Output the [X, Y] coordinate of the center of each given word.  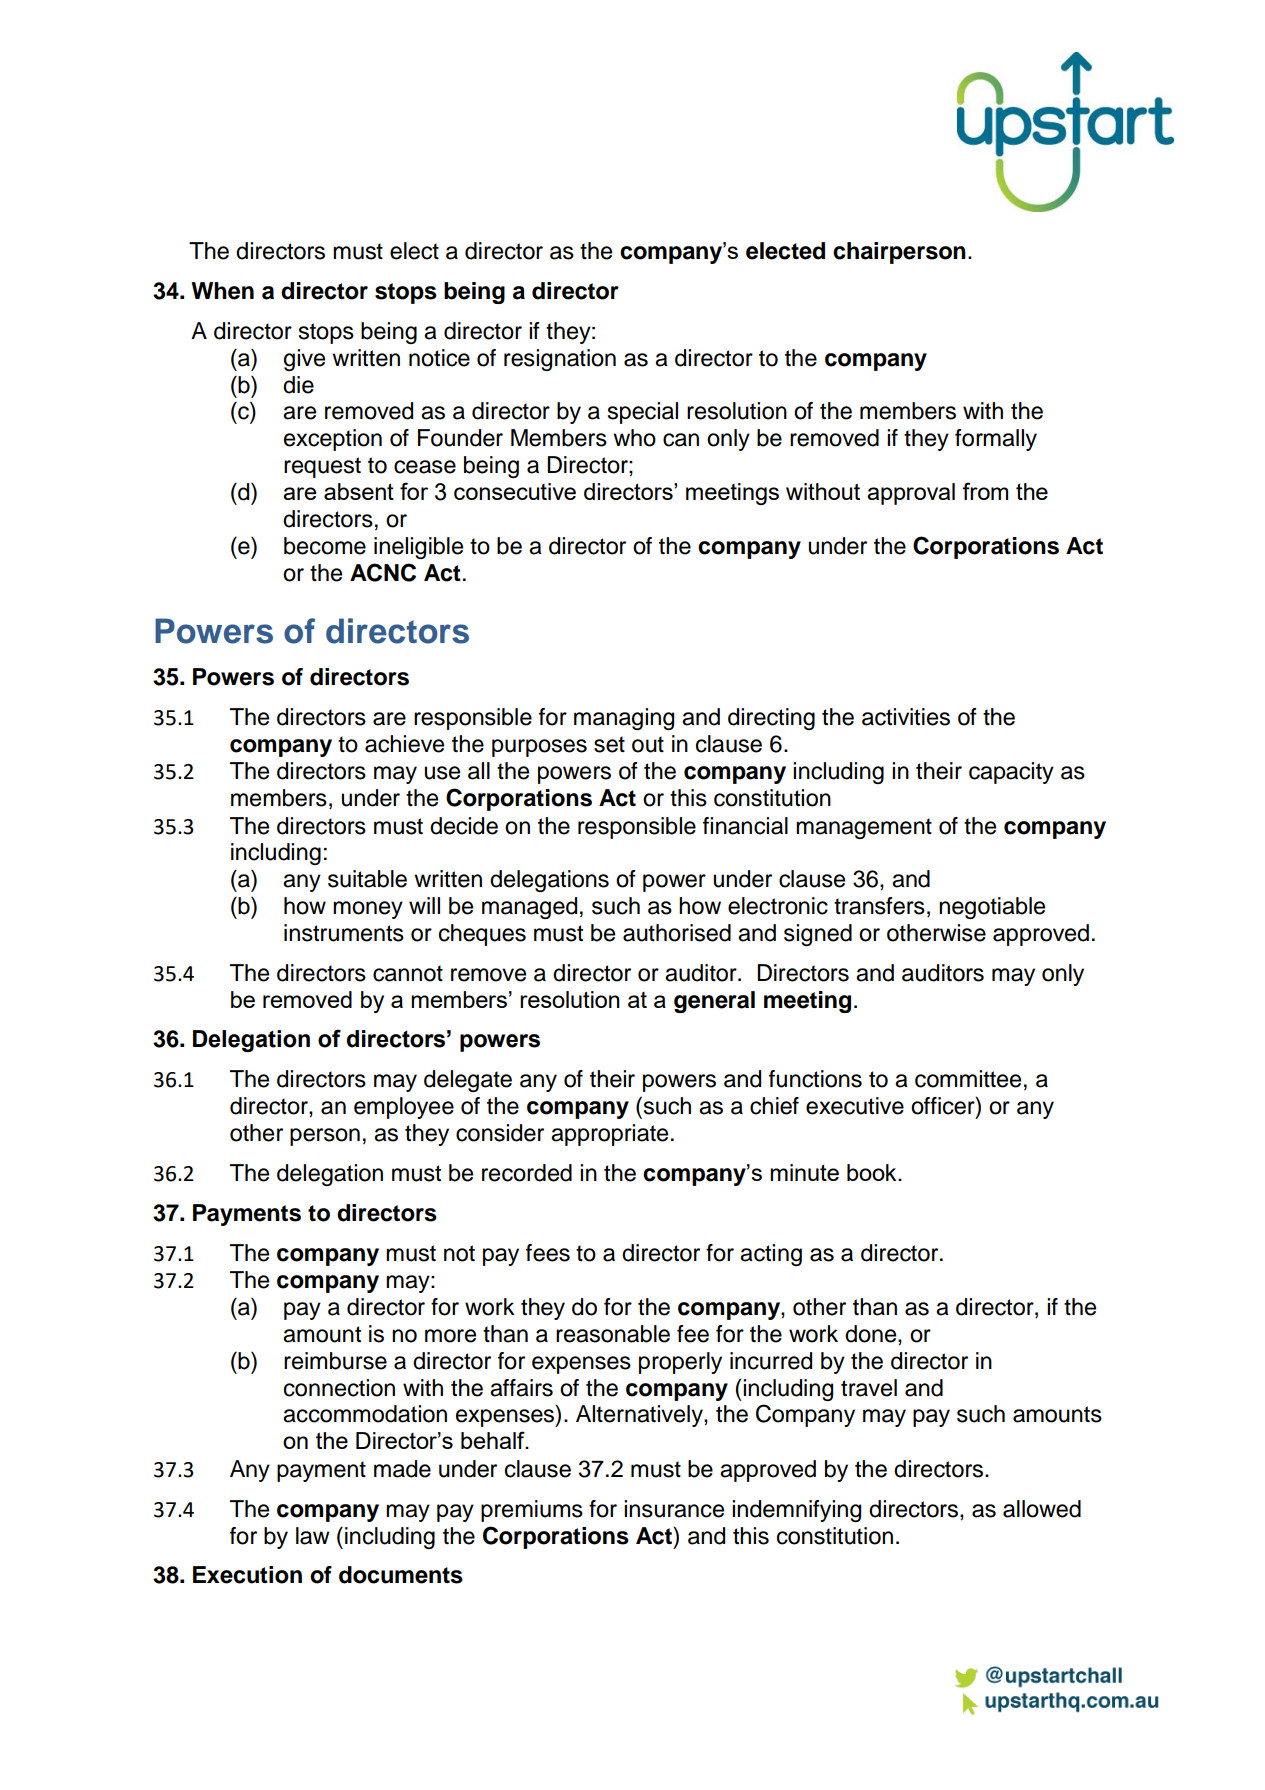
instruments [344, 933]
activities [906, 717]
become [325, 546]
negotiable [992, 908]
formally [996, 440]
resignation [560, 360]
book [873, 1172]
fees [548, 1253]
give [304, 360]
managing [624, 719]
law [313, 1536]
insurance [674, 1509]
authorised [677, 933]
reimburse [335, 1361]
